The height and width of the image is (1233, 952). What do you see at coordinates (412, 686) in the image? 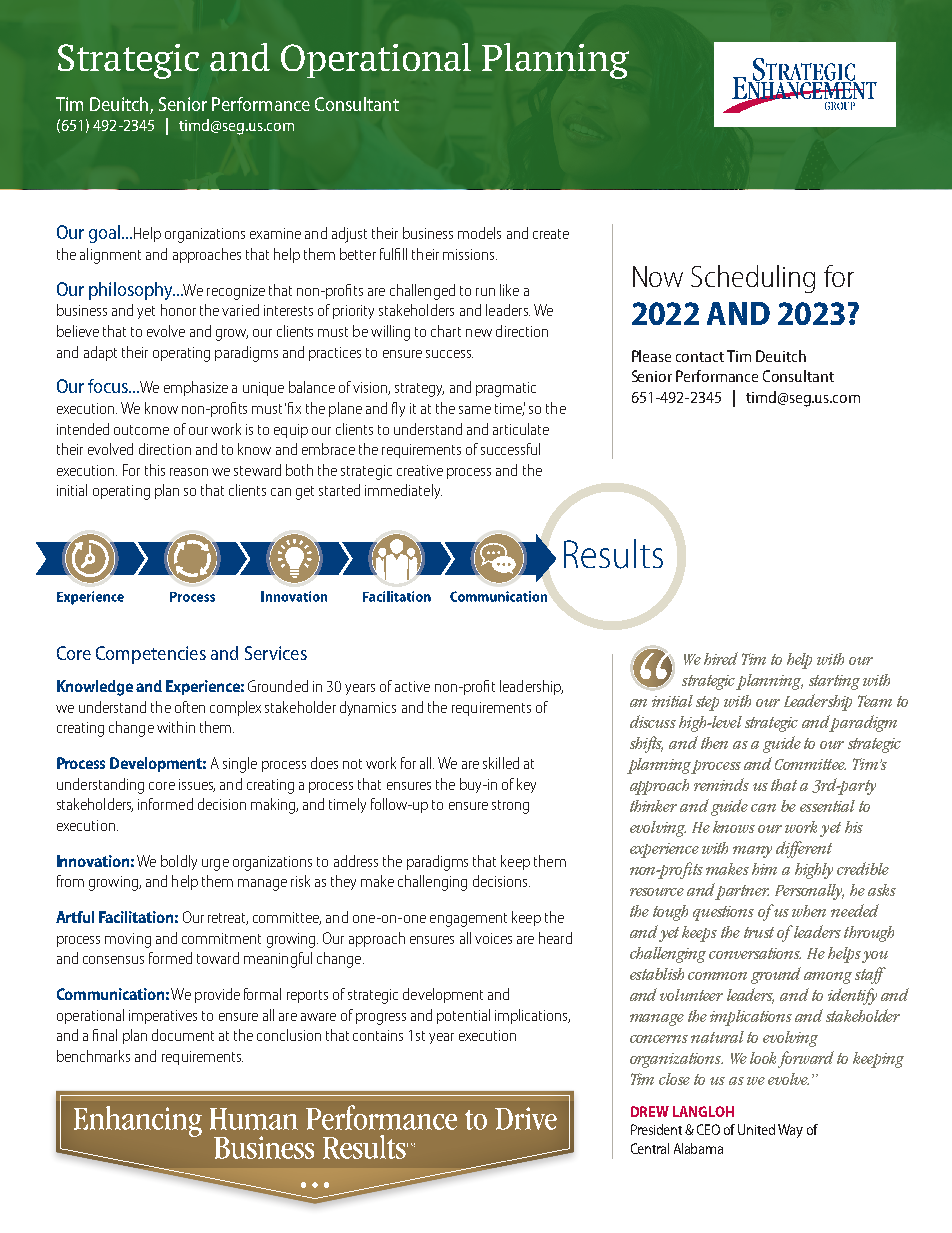
I see `active` at bounding box center [412, 686].
